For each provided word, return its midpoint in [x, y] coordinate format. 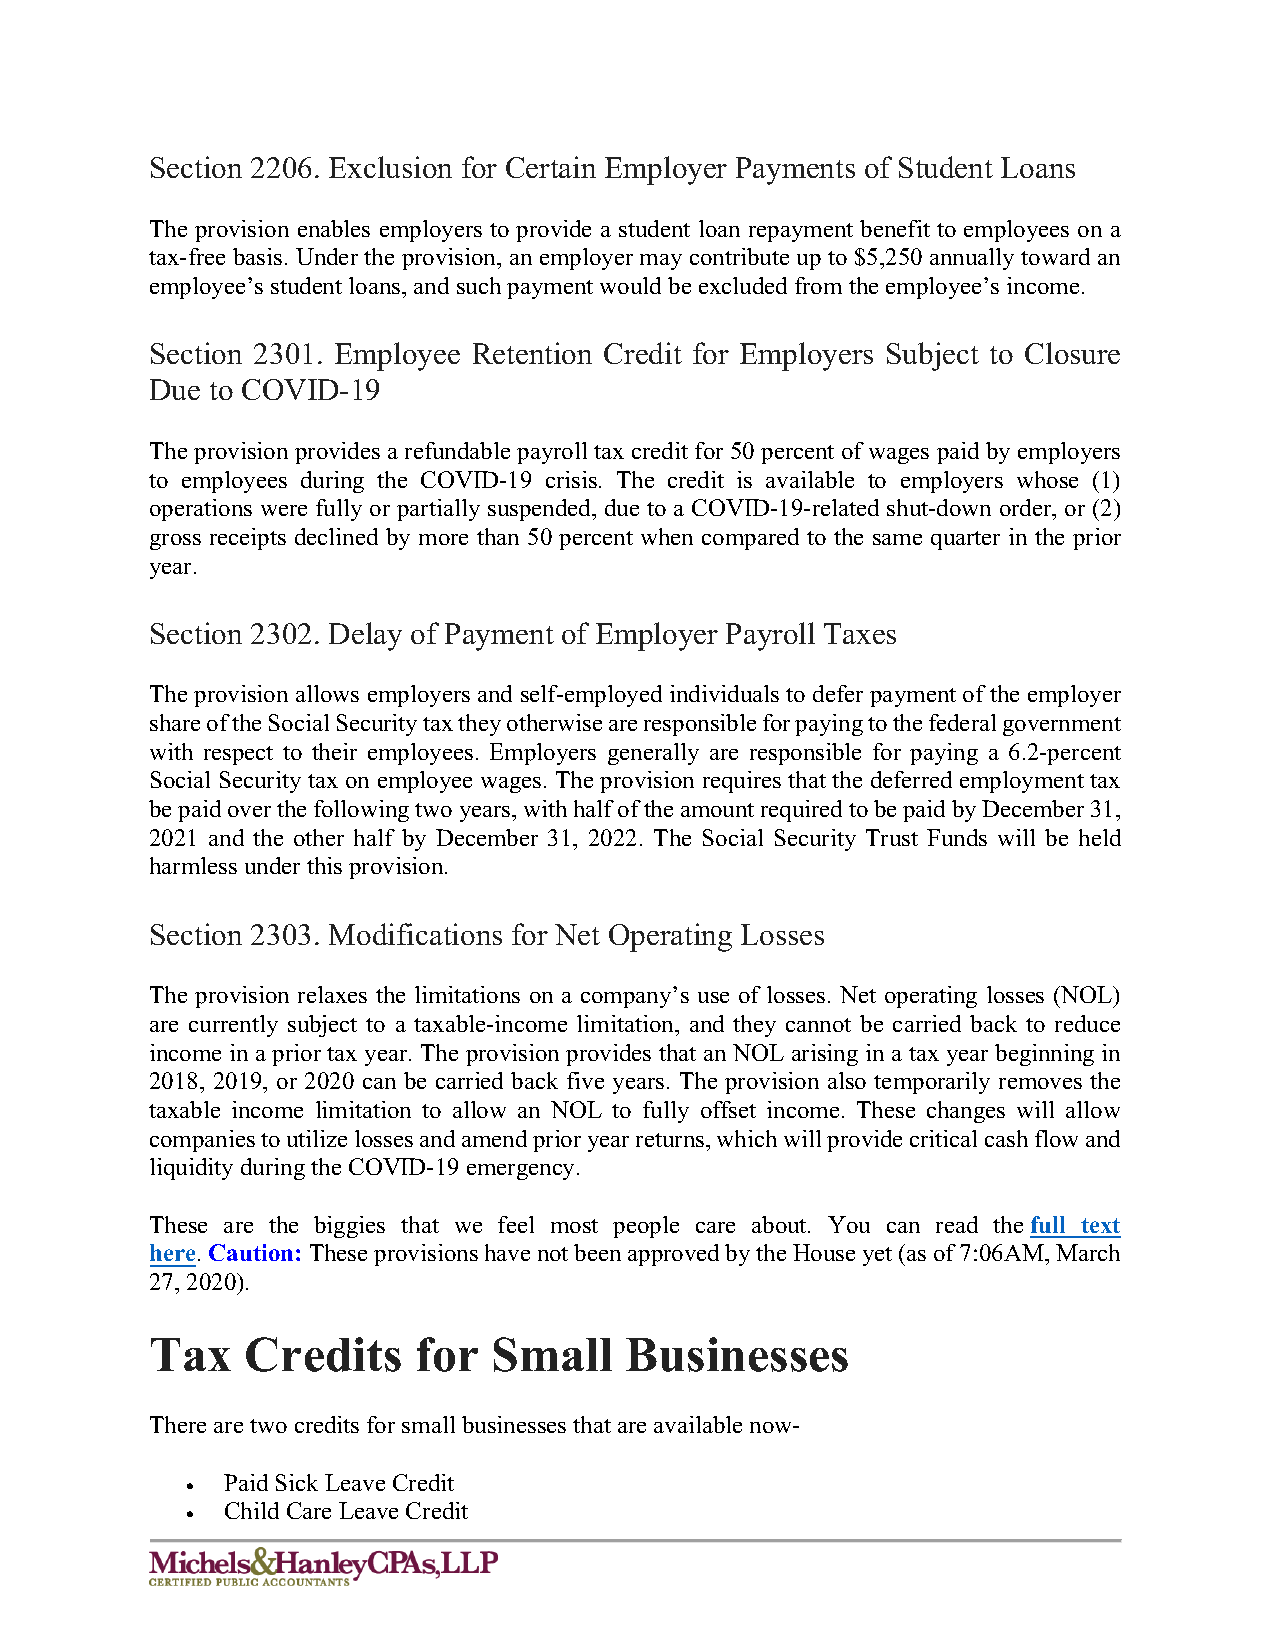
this [324, 865]
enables [334, 228]
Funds [957, 837]
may [661, 262]
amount [717, 810]
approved [673, 1255]
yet [877, 1256]
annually [972, 259]
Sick [297, 1482]
